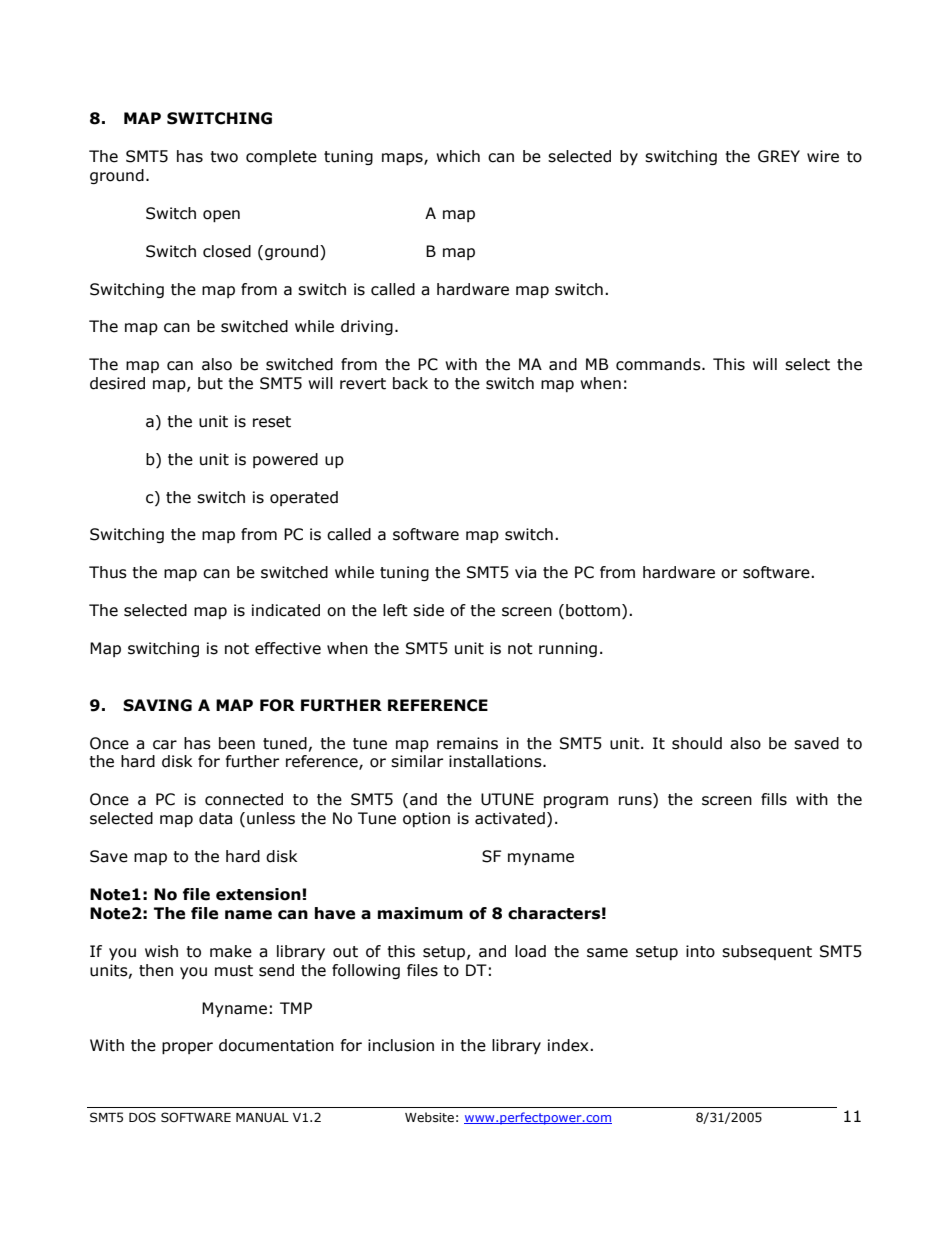 The height and width of the screenshot is (1233, 952). I want to click on proper, so click(187, 1048).
